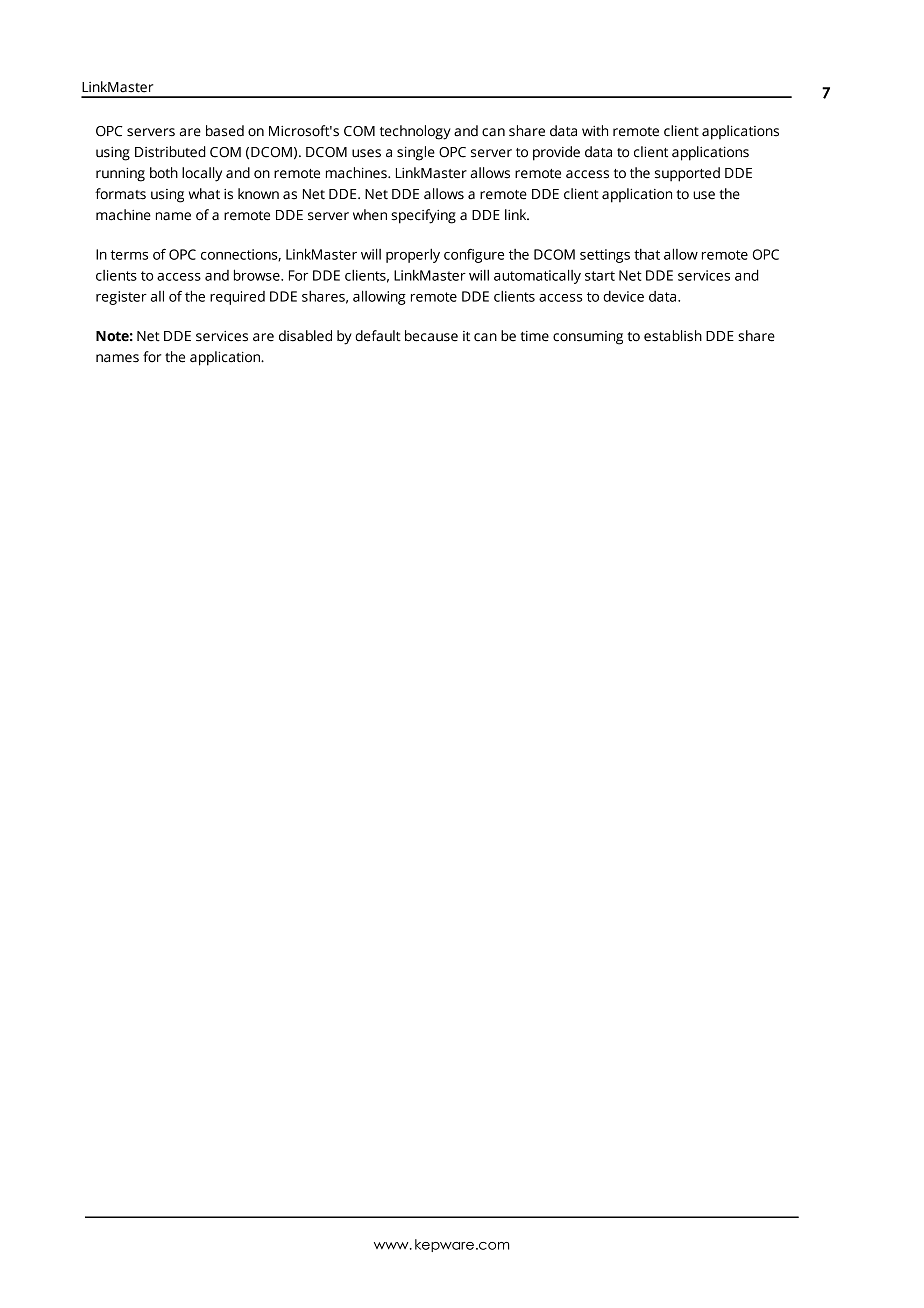 The width and height of the image is (924, 1308). What do you see at coordinates (225, 131) in the image?
I see `based` at bounding box center [225, 131].
